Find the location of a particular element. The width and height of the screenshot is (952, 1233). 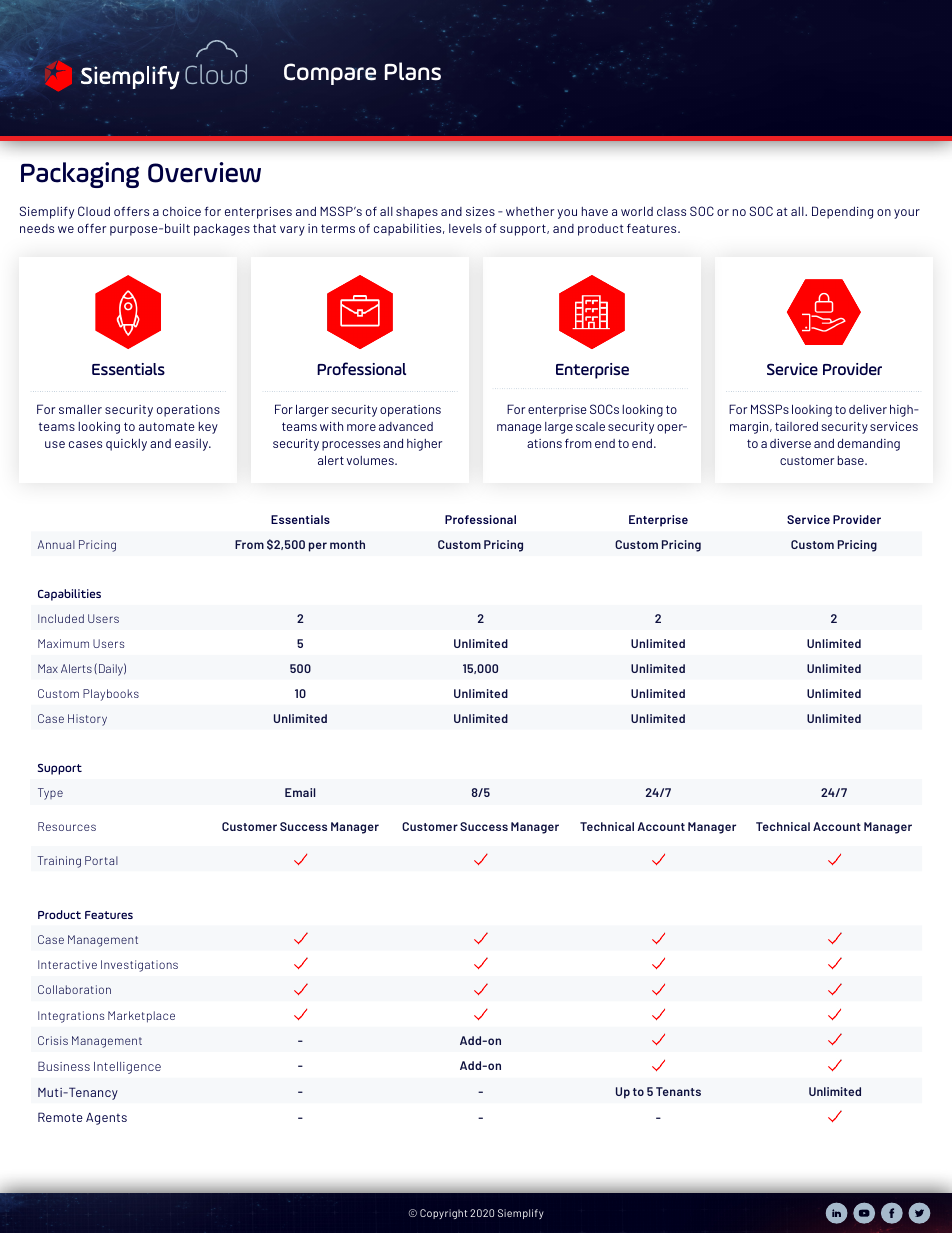

Plans is located at coordinates (413, 71).
